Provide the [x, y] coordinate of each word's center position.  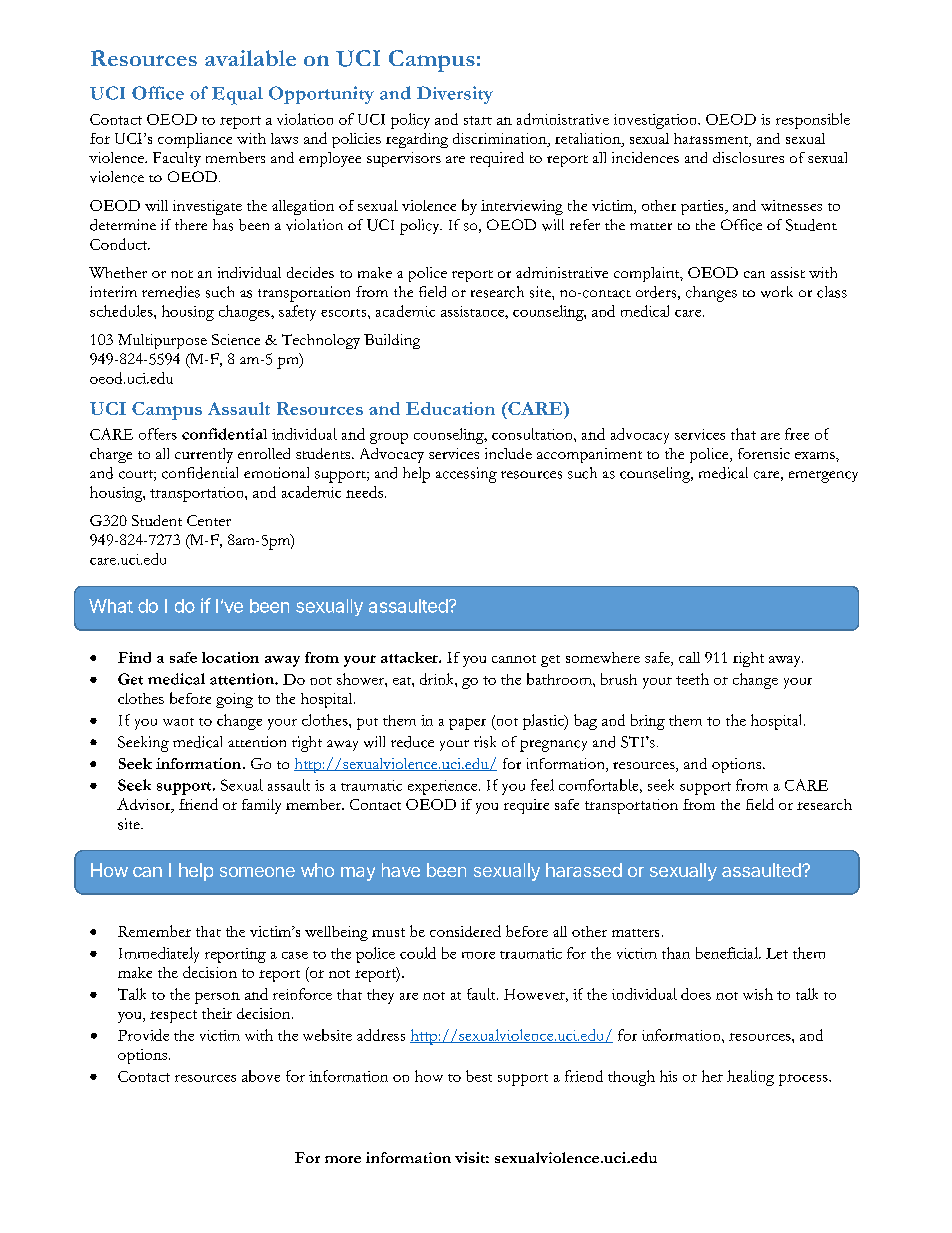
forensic [764, 453]
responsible [813, 121]
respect [173, 1016]
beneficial [728, 953]
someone [257, 872]
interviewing [522, 207]
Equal [237, 96]
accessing [466, 475]
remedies [171, 292]
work [777, 292]
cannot [514, 659]
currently [204, 455]
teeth [692, 679]
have [401, 870]
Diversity [455, 95]
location [230, 657]
